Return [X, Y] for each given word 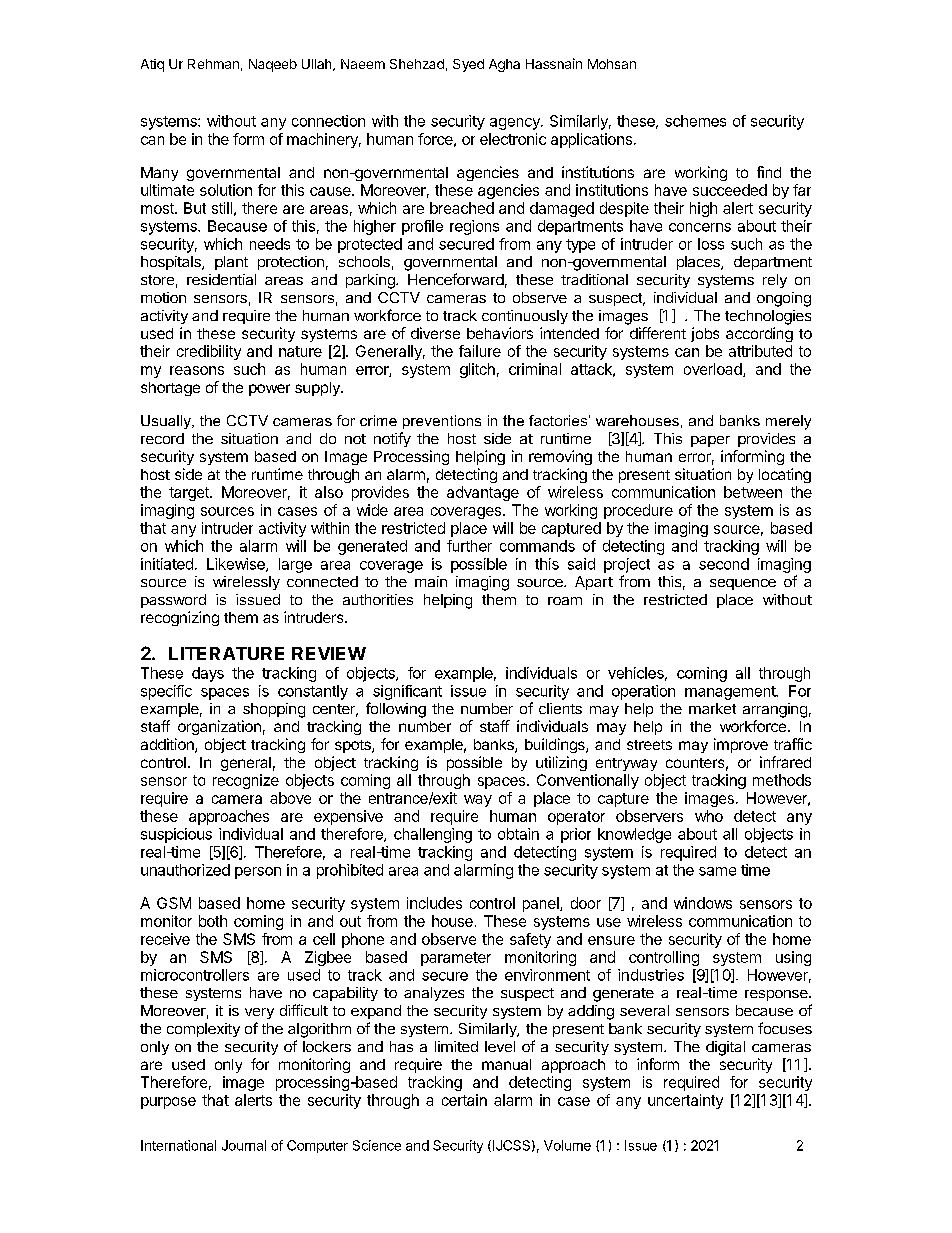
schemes [695, 121]
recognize [246, 781]
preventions [442, 422]
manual [506, 1064]
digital [725, 1048]
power [269, 390]
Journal [244, 1145]
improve [741, 745]
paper [710, 441]
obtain [518, 834]
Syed [468, 65]
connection [328, 121]
